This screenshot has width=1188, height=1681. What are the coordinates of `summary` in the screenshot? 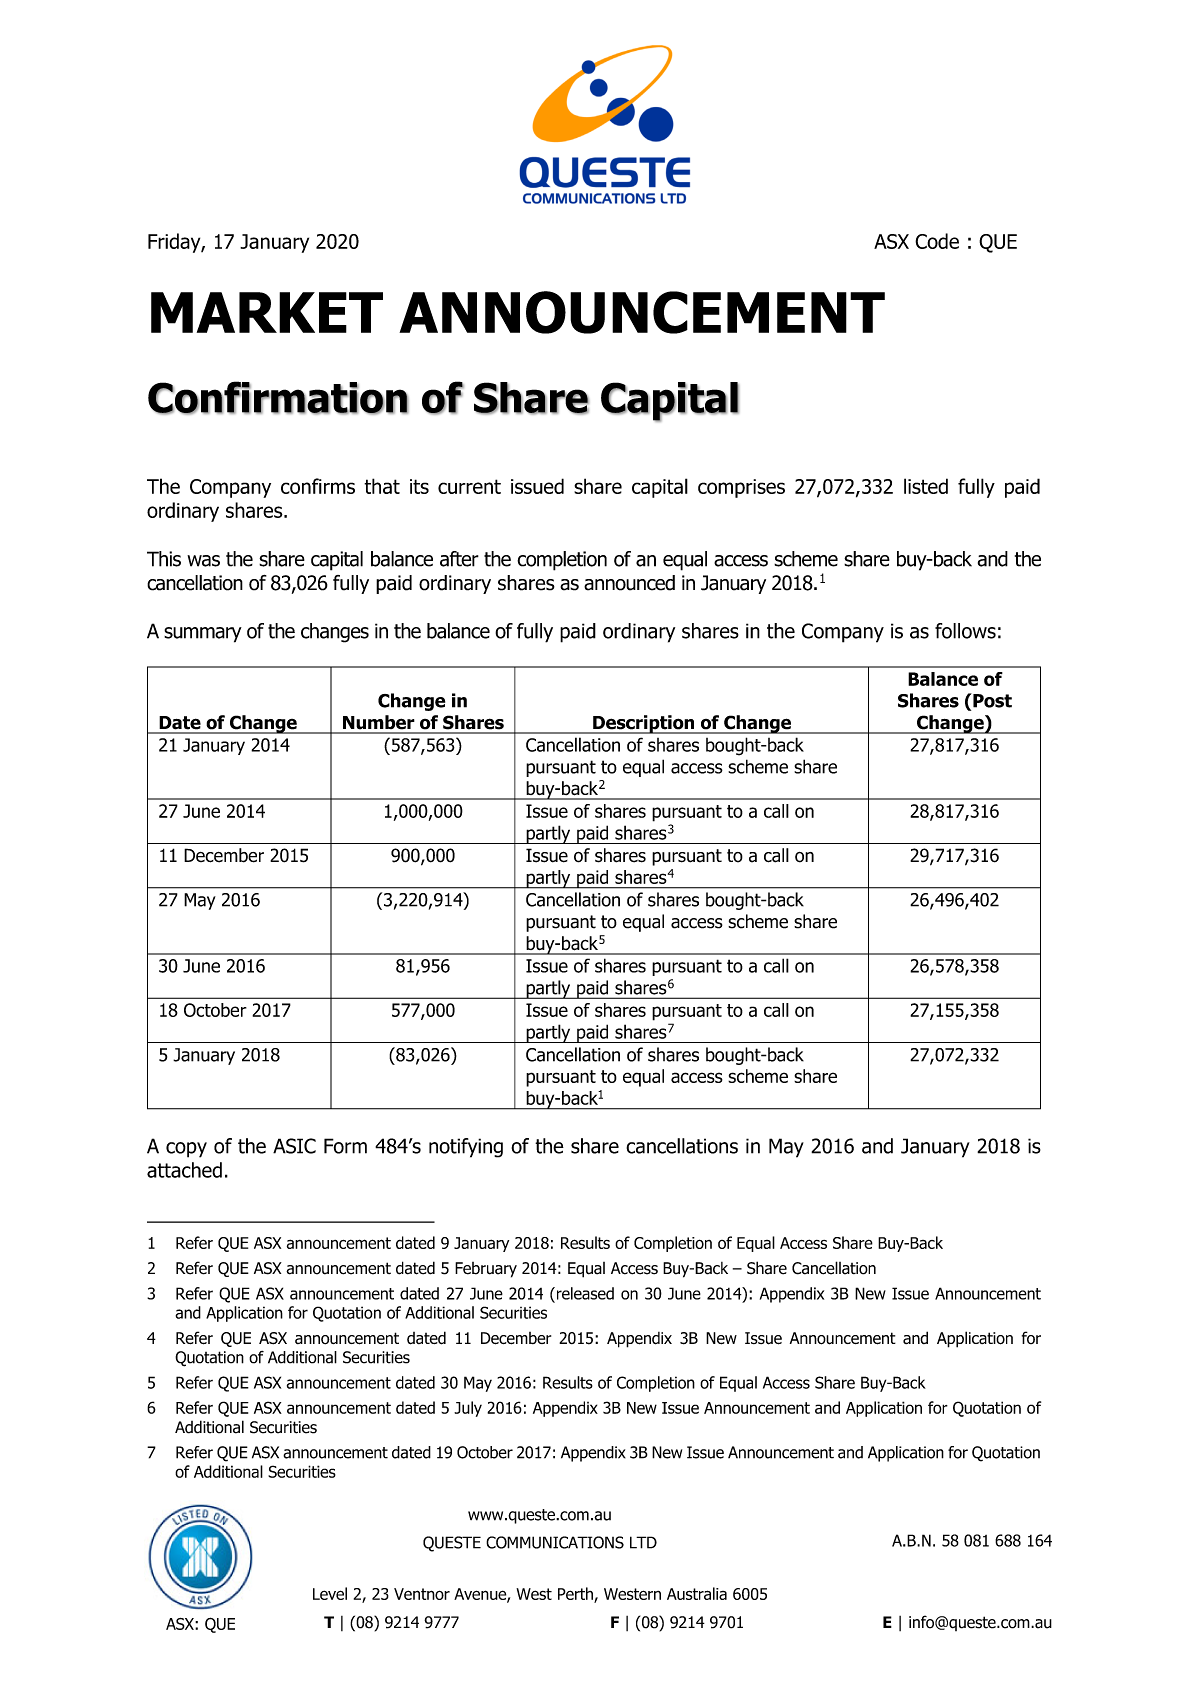 It's located at (203, 635).
